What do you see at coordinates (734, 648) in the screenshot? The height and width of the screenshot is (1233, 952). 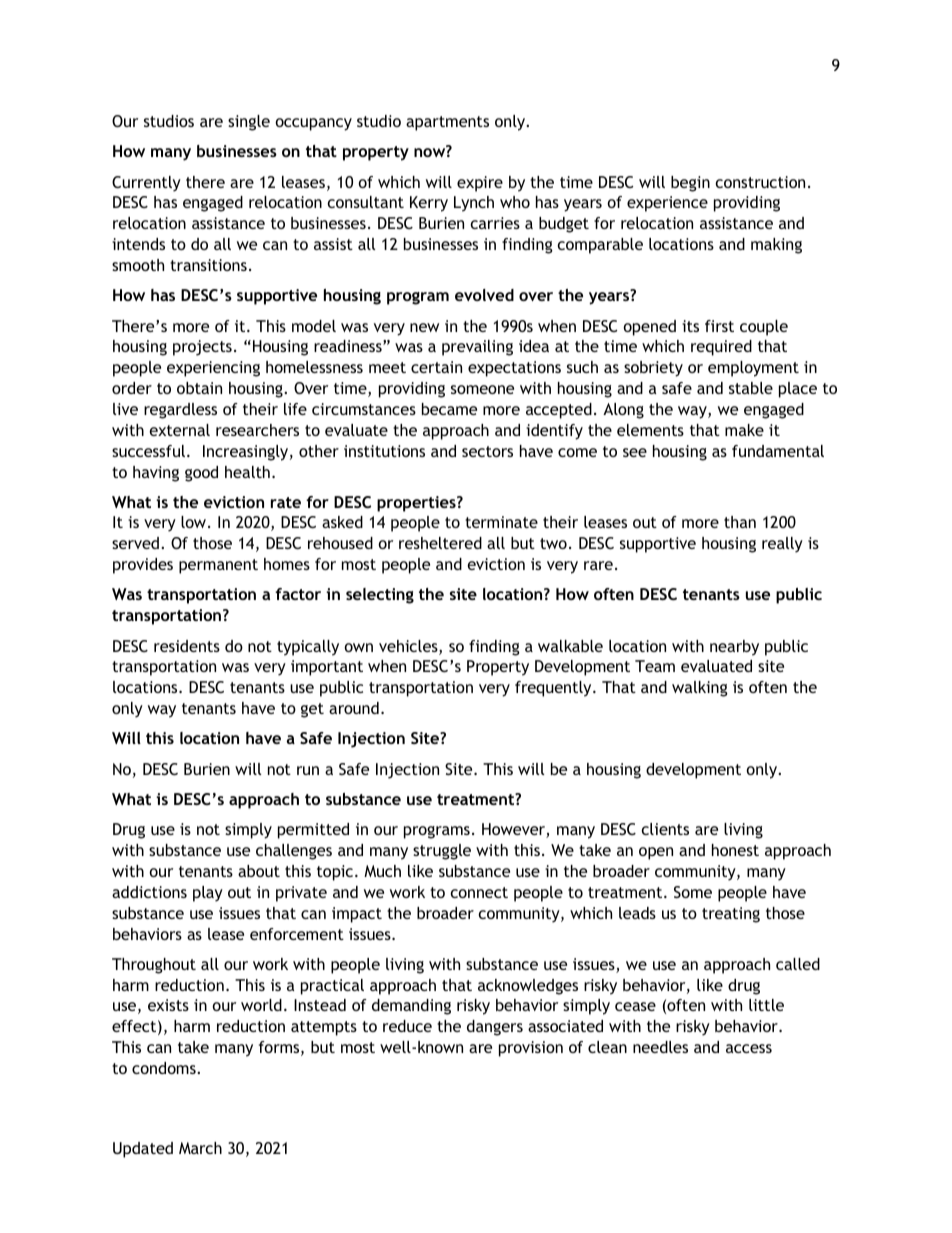 I see `nearby` at bounding box center [734, 648].
